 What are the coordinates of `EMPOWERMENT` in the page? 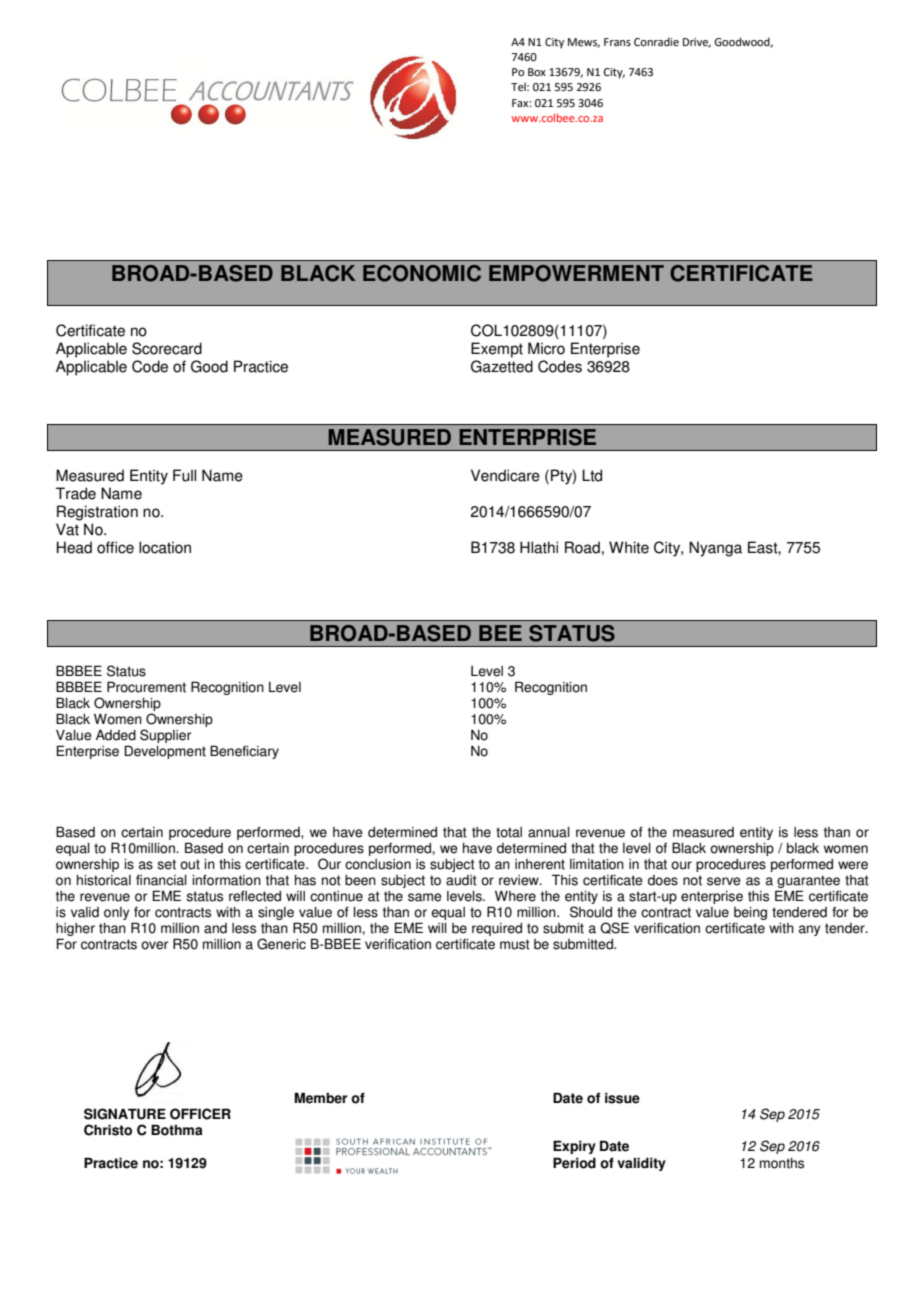 It's located at (576, 273).
